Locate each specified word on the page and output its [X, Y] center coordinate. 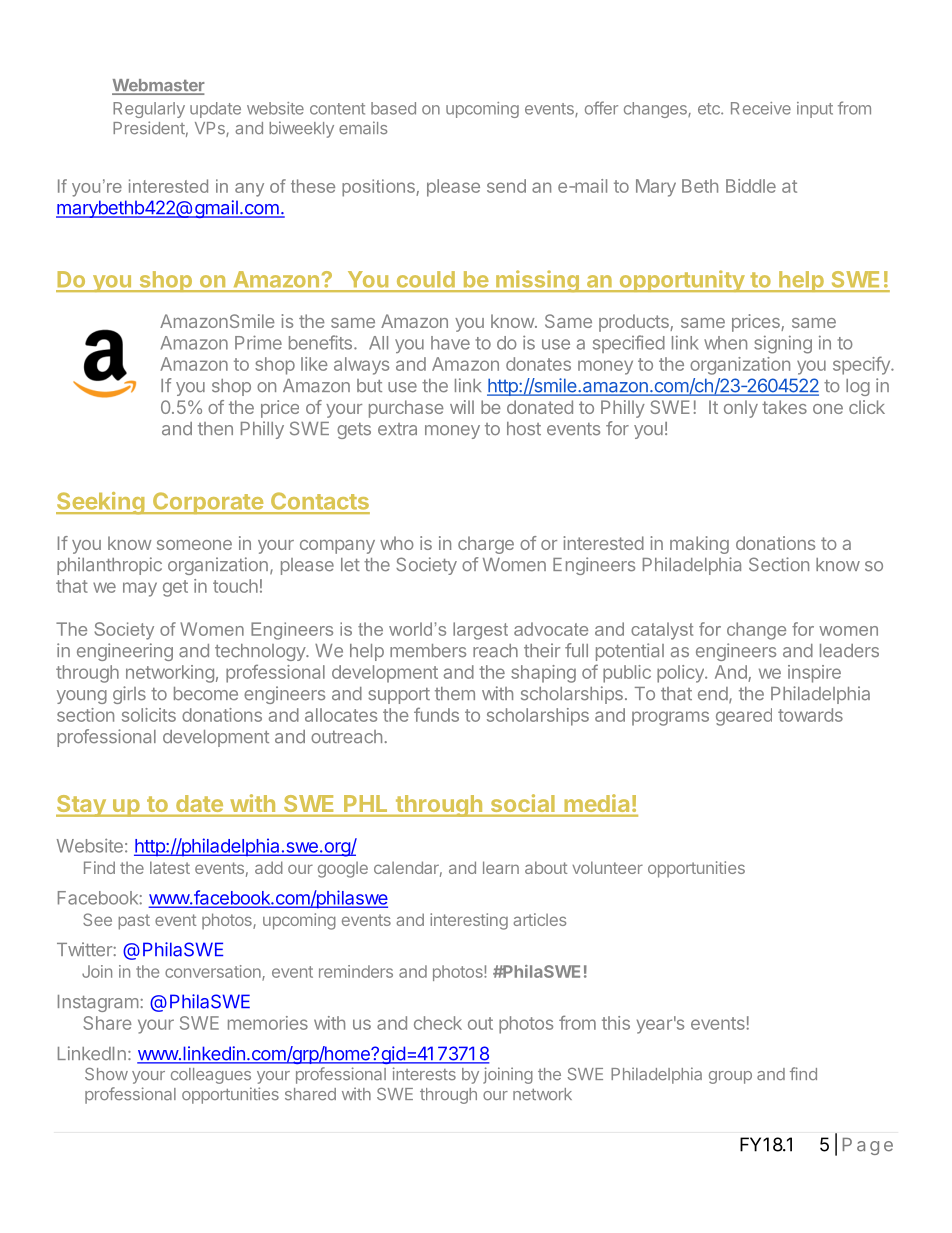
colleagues [211, 1076]
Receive [761, 108]
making [699, 545]
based [393, 108]
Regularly [149, 110]
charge [486, 545]
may [140, 589]
